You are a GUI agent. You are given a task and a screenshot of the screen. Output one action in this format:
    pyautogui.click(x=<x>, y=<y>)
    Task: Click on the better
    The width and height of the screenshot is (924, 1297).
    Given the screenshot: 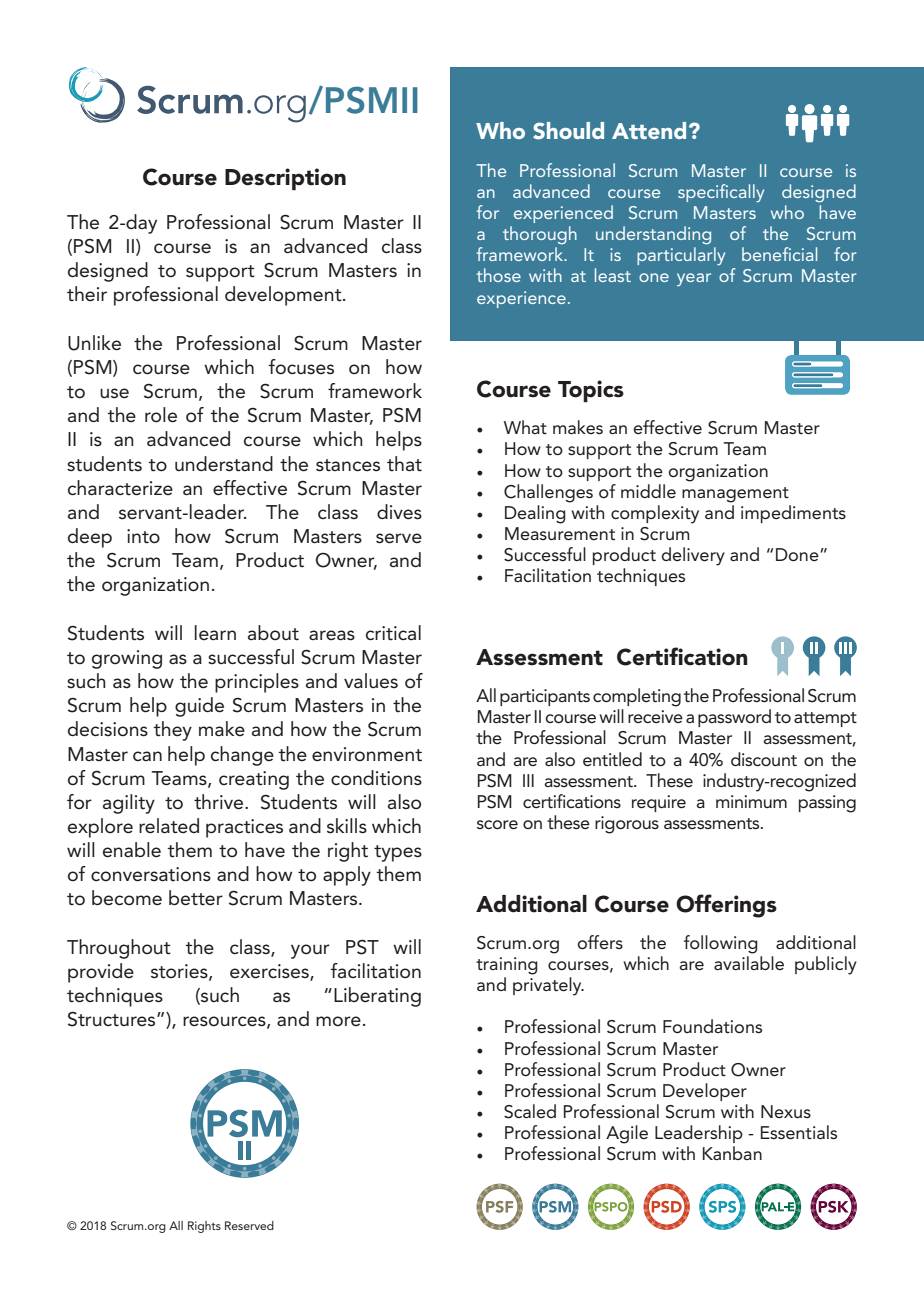 What is the action you would take?
    pyautogui.click(x=196, y=898)
